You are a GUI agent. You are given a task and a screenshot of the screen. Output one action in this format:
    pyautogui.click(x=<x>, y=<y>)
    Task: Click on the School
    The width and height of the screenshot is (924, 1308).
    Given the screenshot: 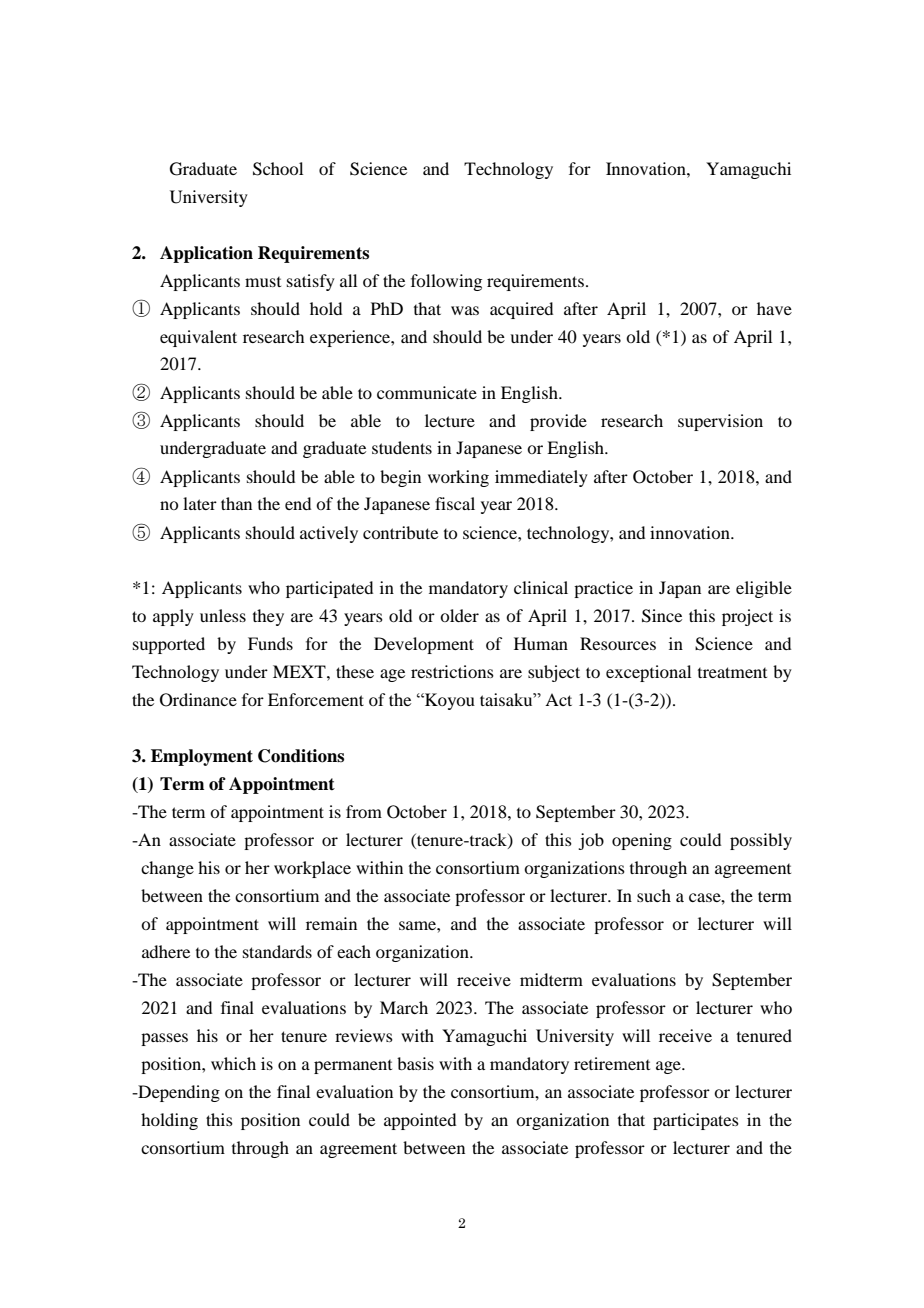 What is the action you would take?
    pyautogui.click(x=278, y=169)
